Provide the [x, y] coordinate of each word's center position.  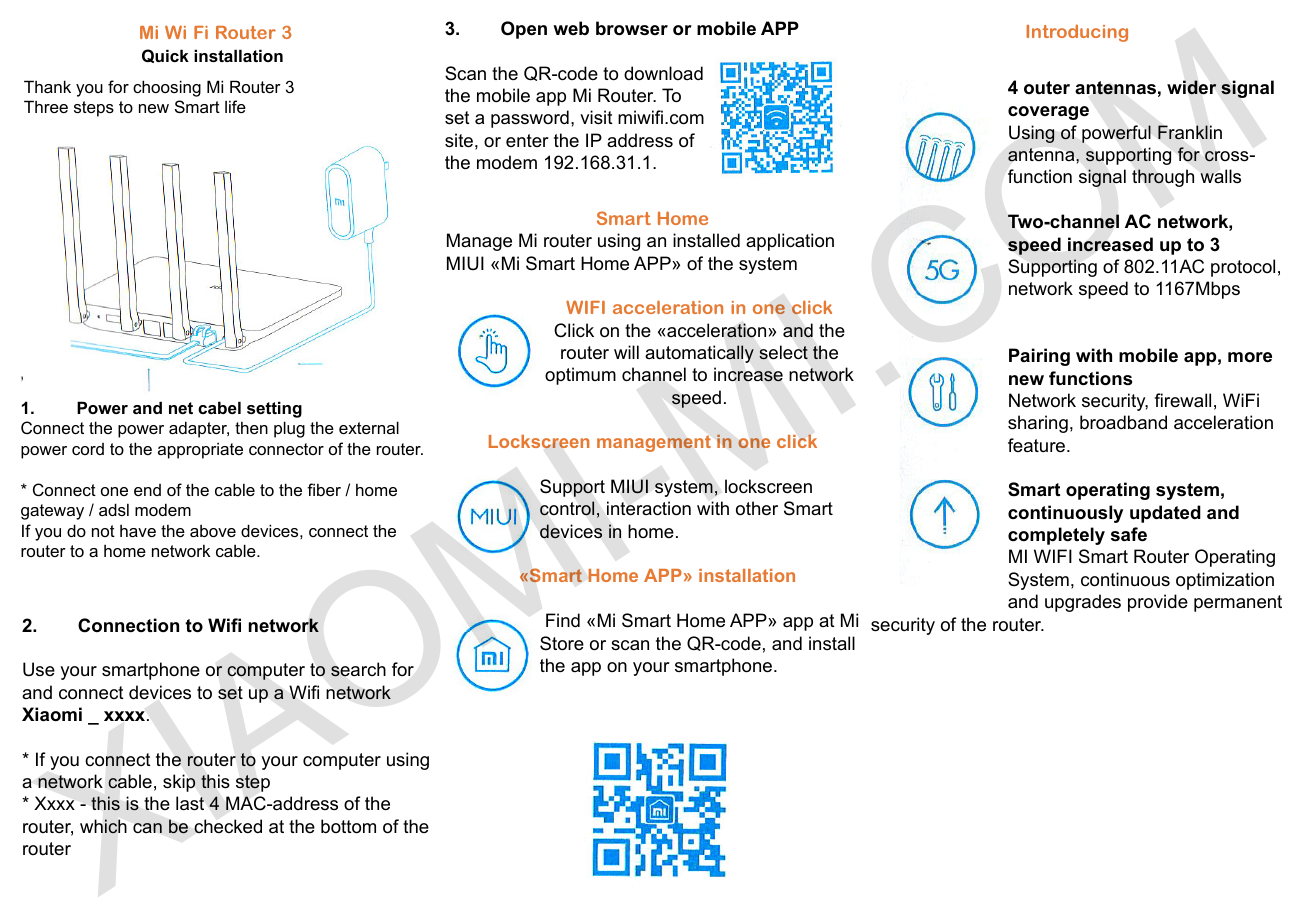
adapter [199, 429]
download [663, 73]
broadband [1123, 422]
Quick [165, 56]
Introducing [1077, 33]
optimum [580, 376]
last [190, 803]
